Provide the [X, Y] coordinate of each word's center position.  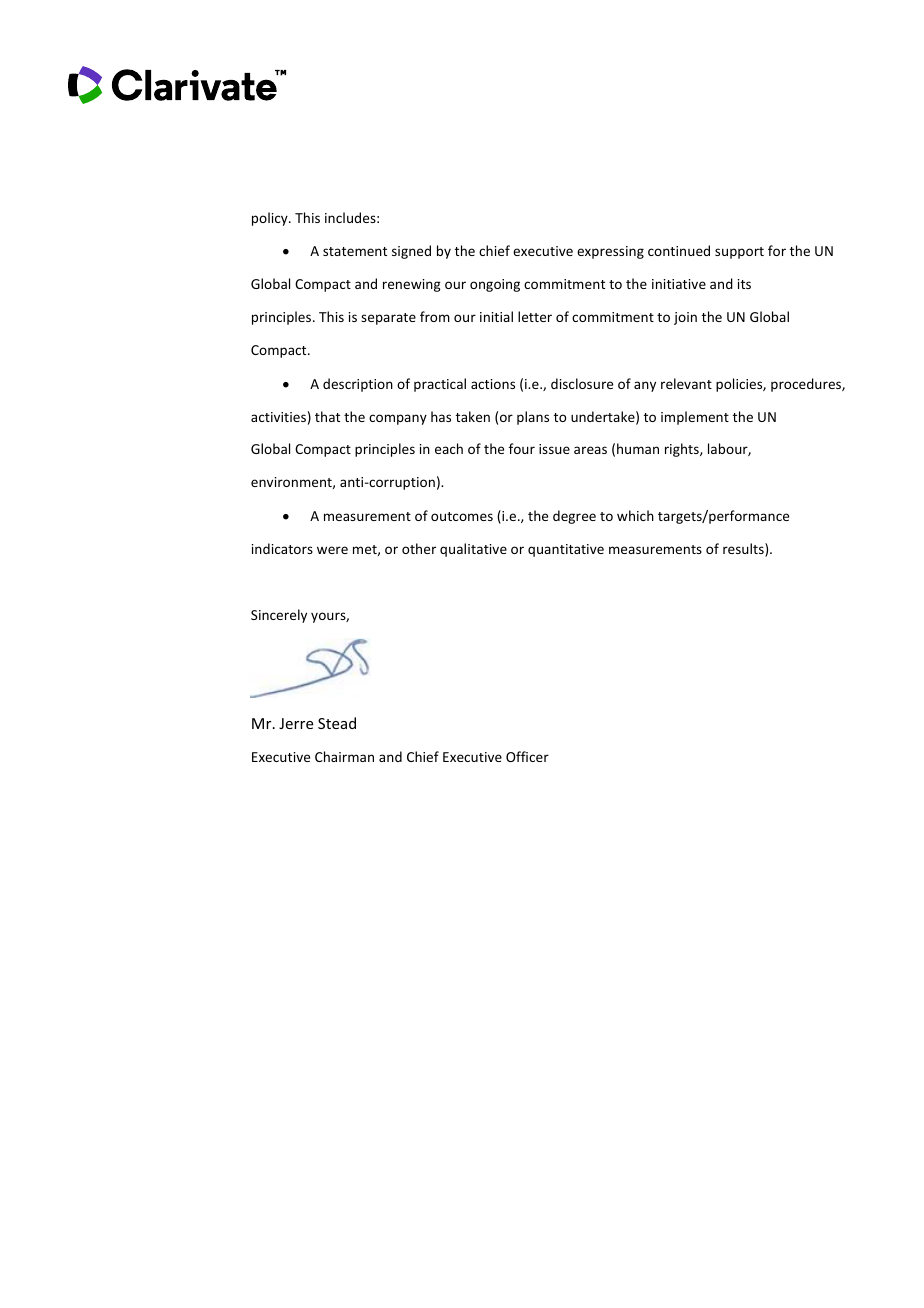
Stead [337, 723]
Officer [527, 756]
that [327, 416]
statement [355, 251]
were [332, 550]
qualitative [473, 550]
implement [695, 418]
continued [679, 250]
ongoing [495, 285]
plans [533, 418]
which [635, 515]
